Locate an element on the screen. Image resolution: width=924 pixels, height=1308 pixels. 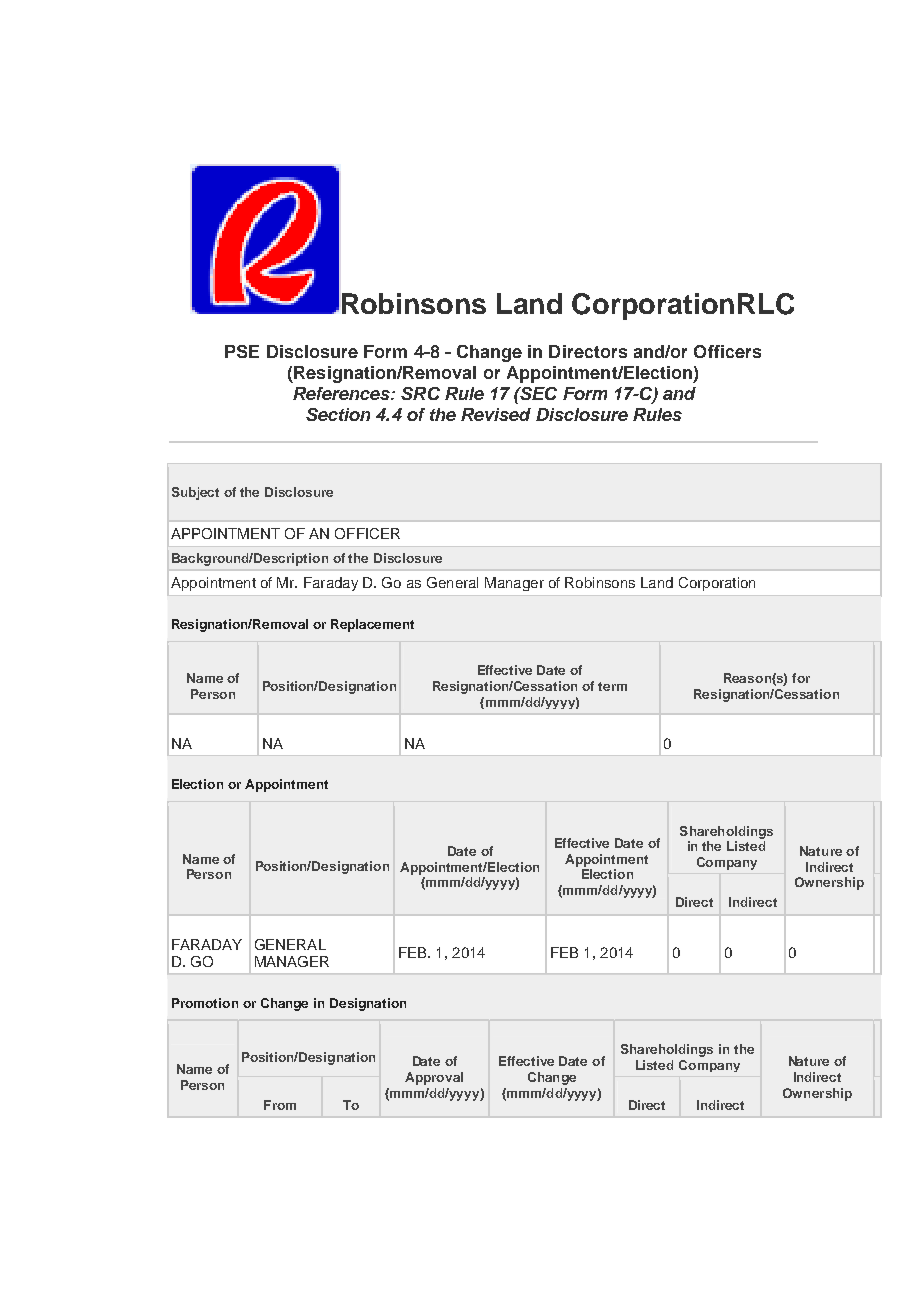
PSE is located at coordinates (242, 351).
